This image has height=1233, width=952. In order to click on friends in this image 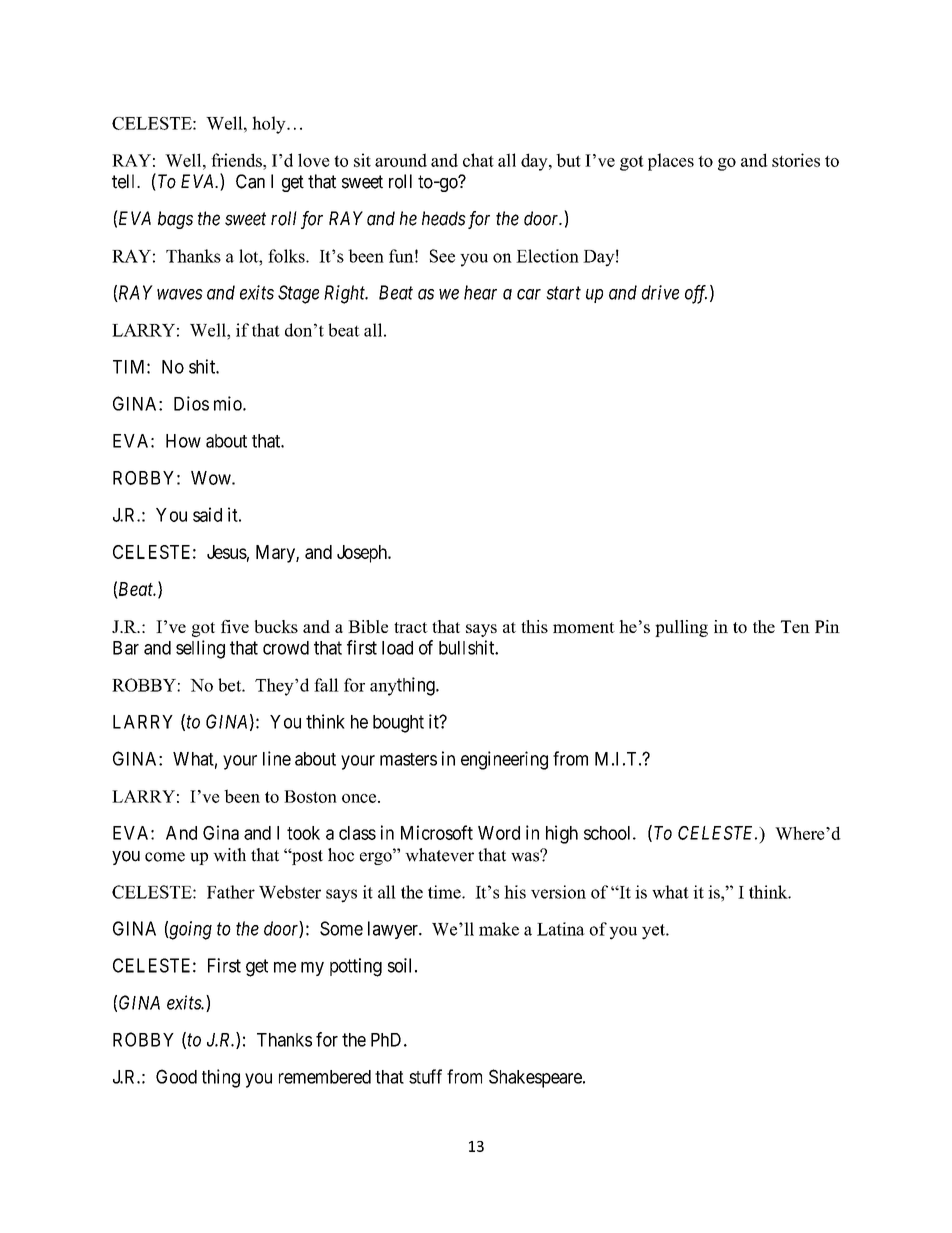, I will do `click(237, 160)`.
